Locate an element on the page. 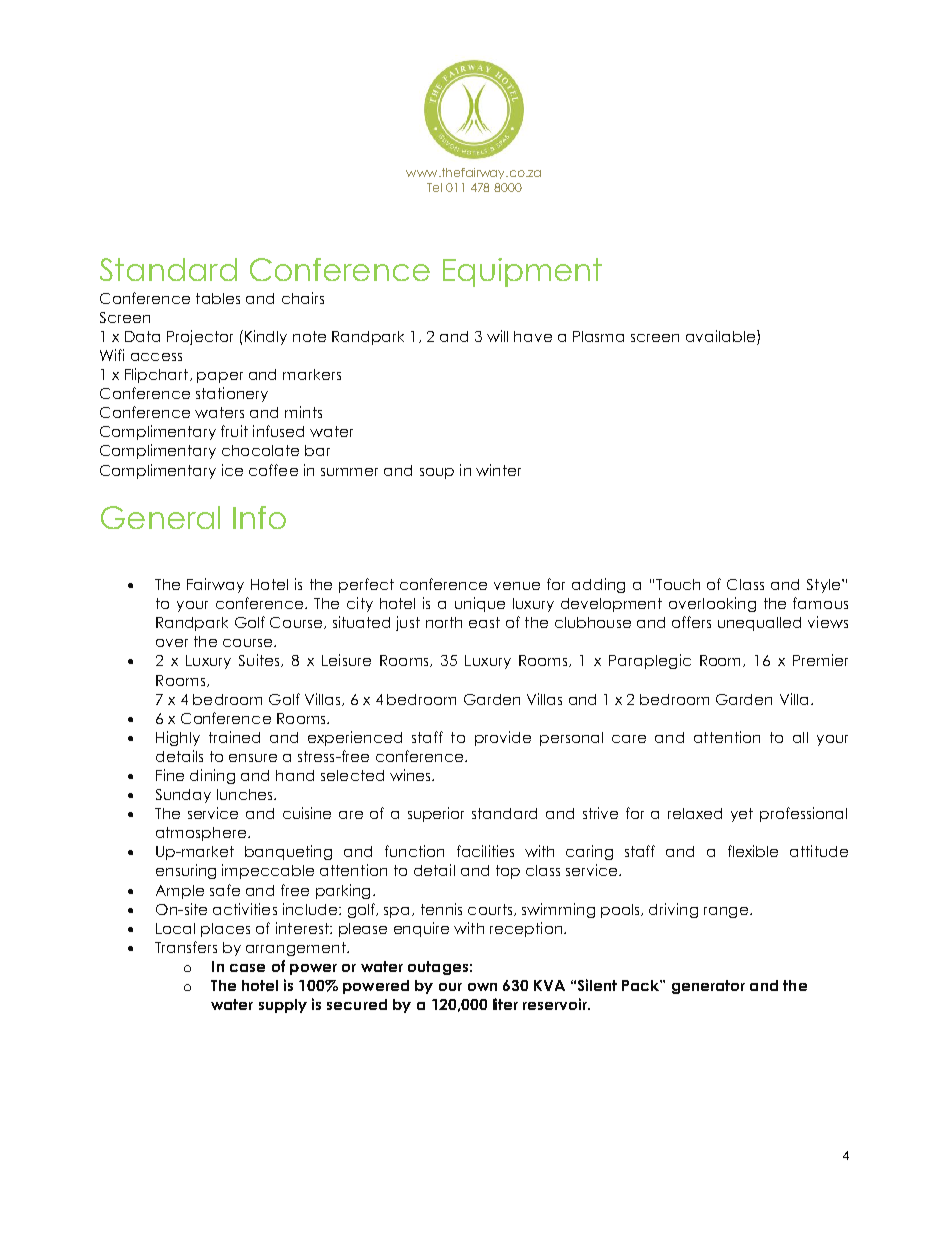 Image resolution: width=952 pixels, height=1233 pixels. generator is located at coordinates (708, 987).
